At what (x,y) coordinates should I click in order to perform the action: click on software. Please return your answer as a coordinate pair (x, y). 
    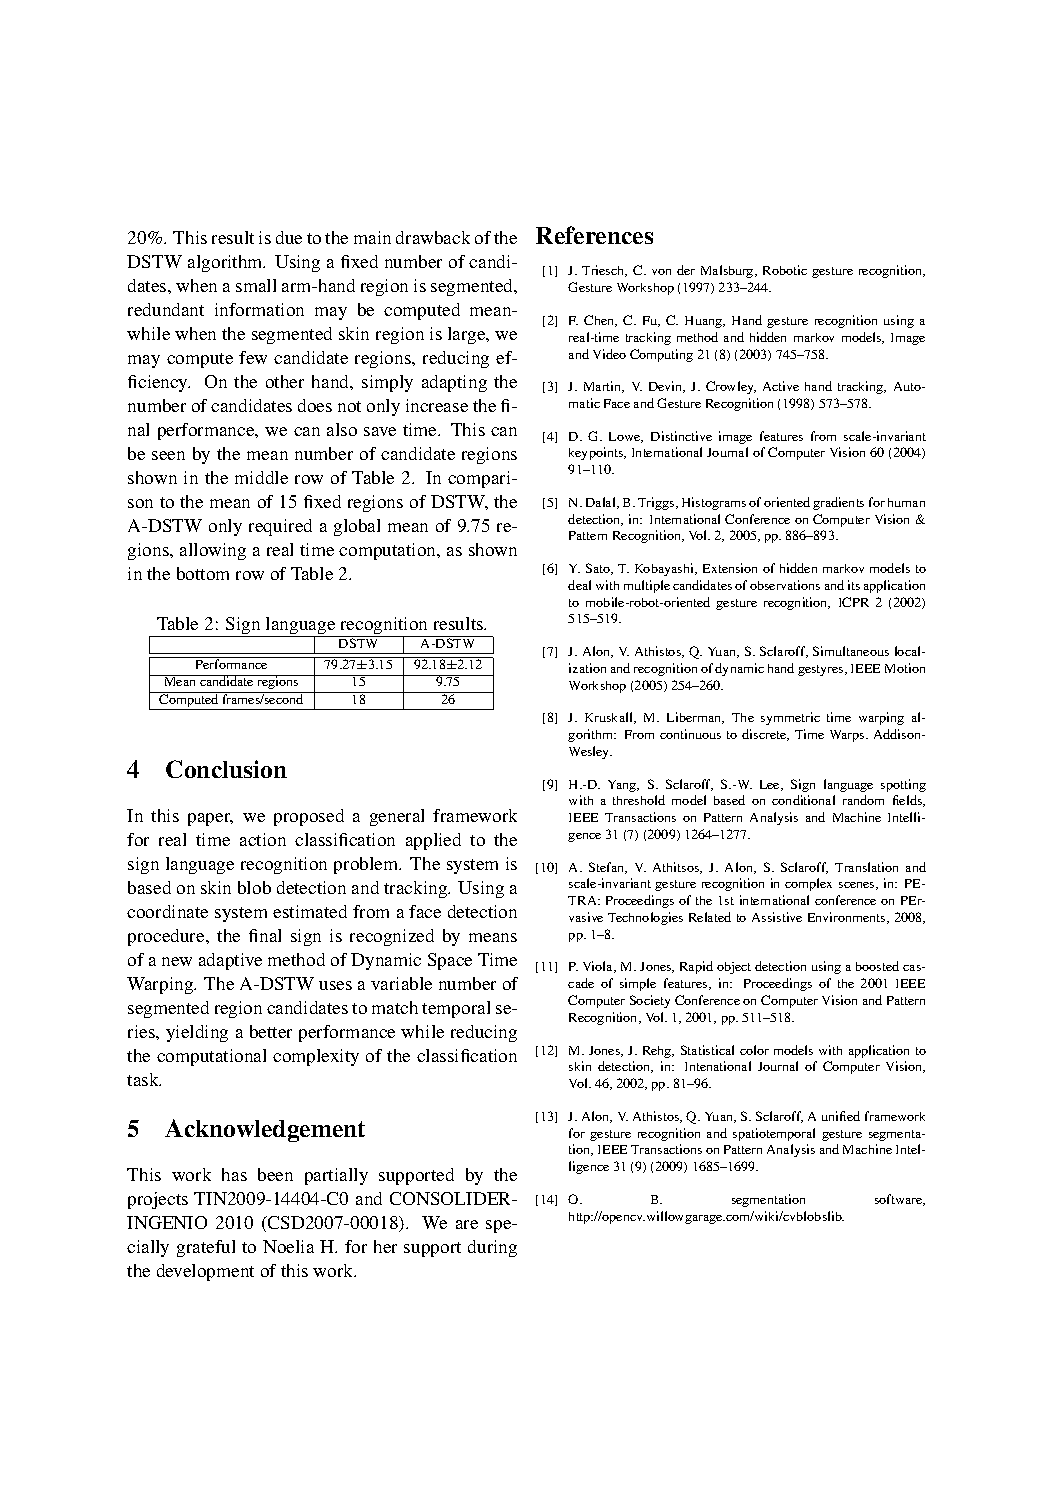
    Looking at the image, I should click on (900, 1200).
